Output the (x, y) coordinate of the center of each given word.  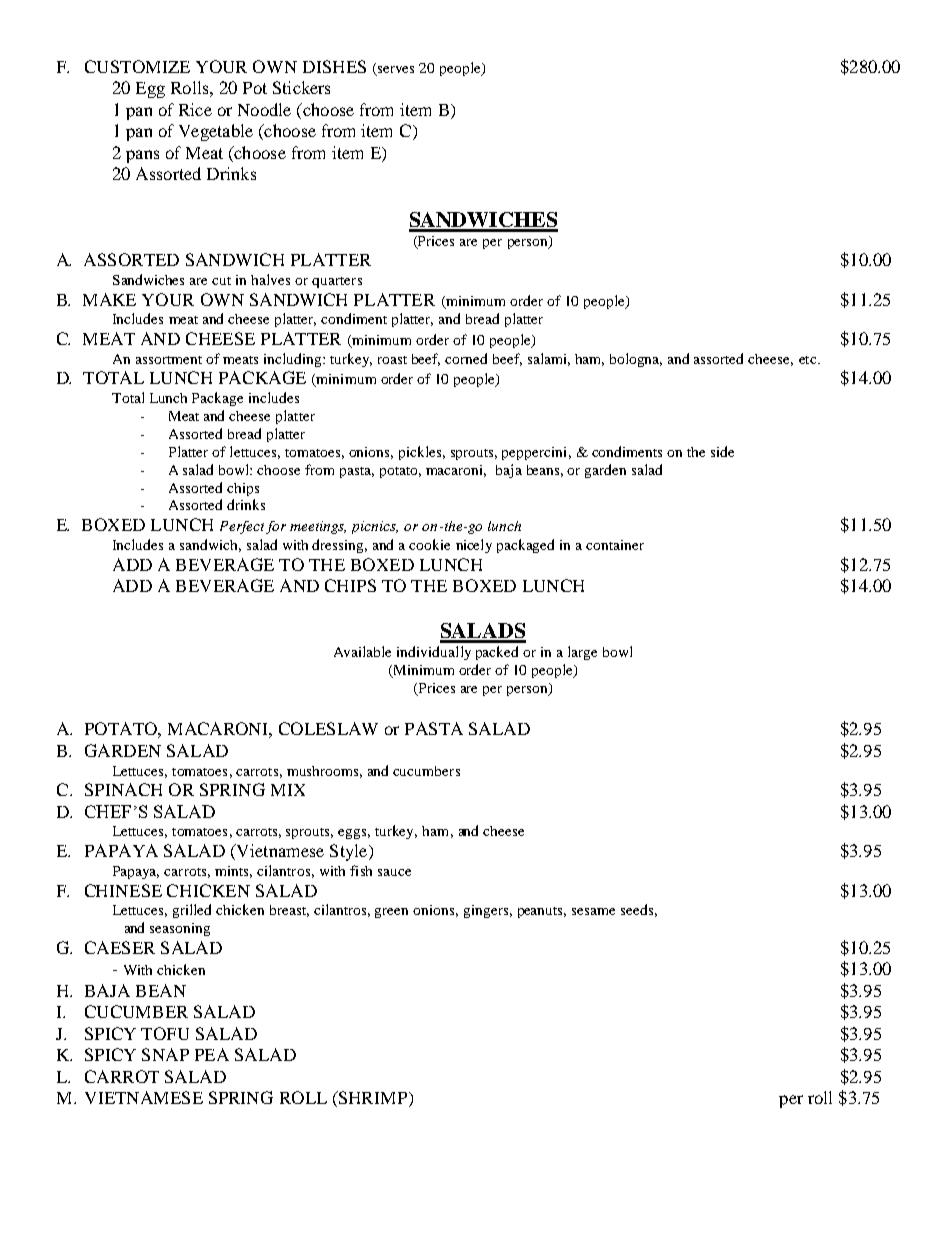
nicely (474, 546)
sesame (593, 911)
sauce (394, 872)
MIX (288, 790)
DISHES (334, 66)
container (615, 545)
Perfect (242, 527)
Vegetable (216, 132)
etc (809, 360)
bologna (636, 360)
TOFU (165, 1033)
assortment (169, 360)
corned (466, 358)
